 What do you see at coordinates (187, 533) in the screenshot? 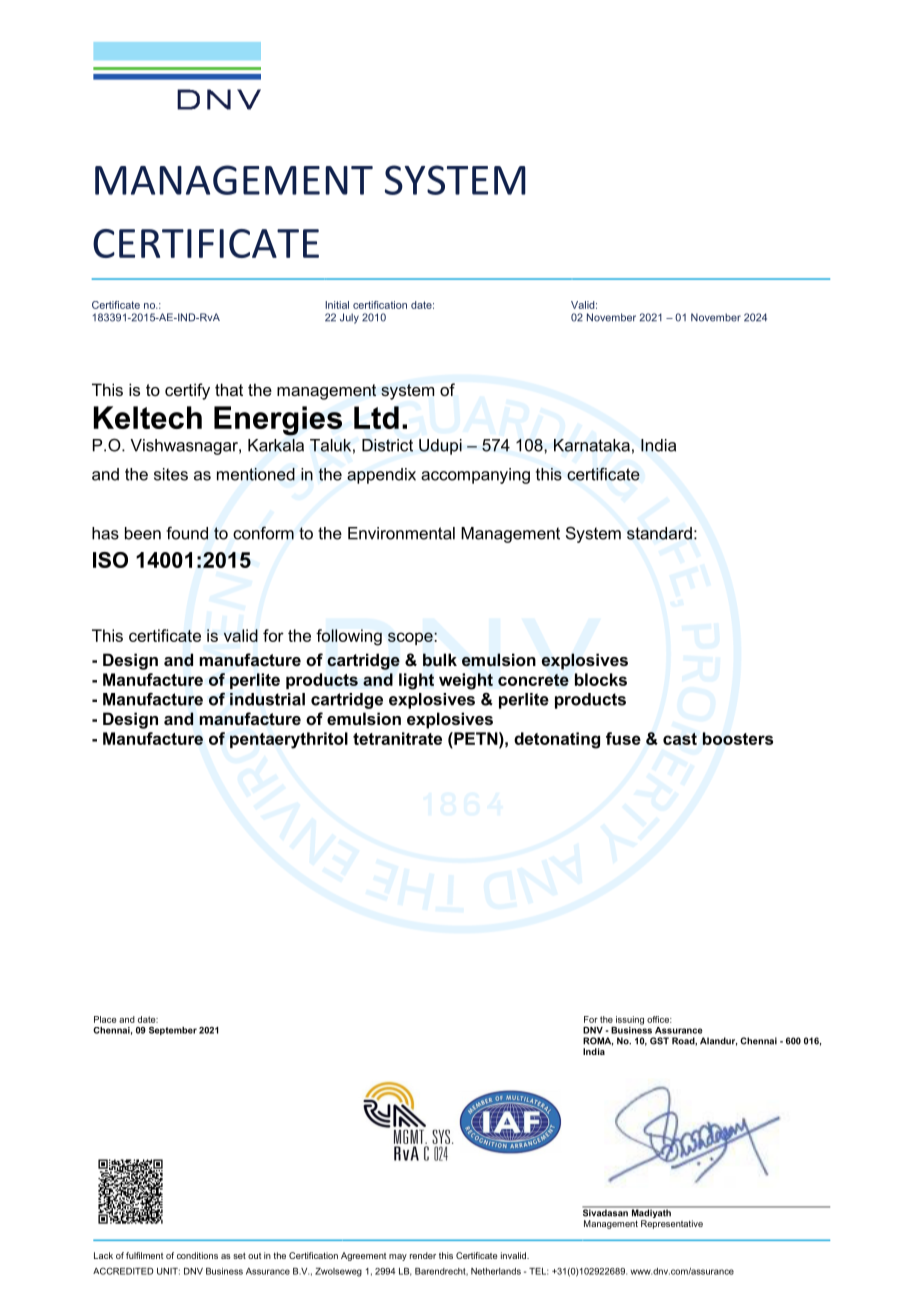
I see `found` at bounding box center [187, 533].
